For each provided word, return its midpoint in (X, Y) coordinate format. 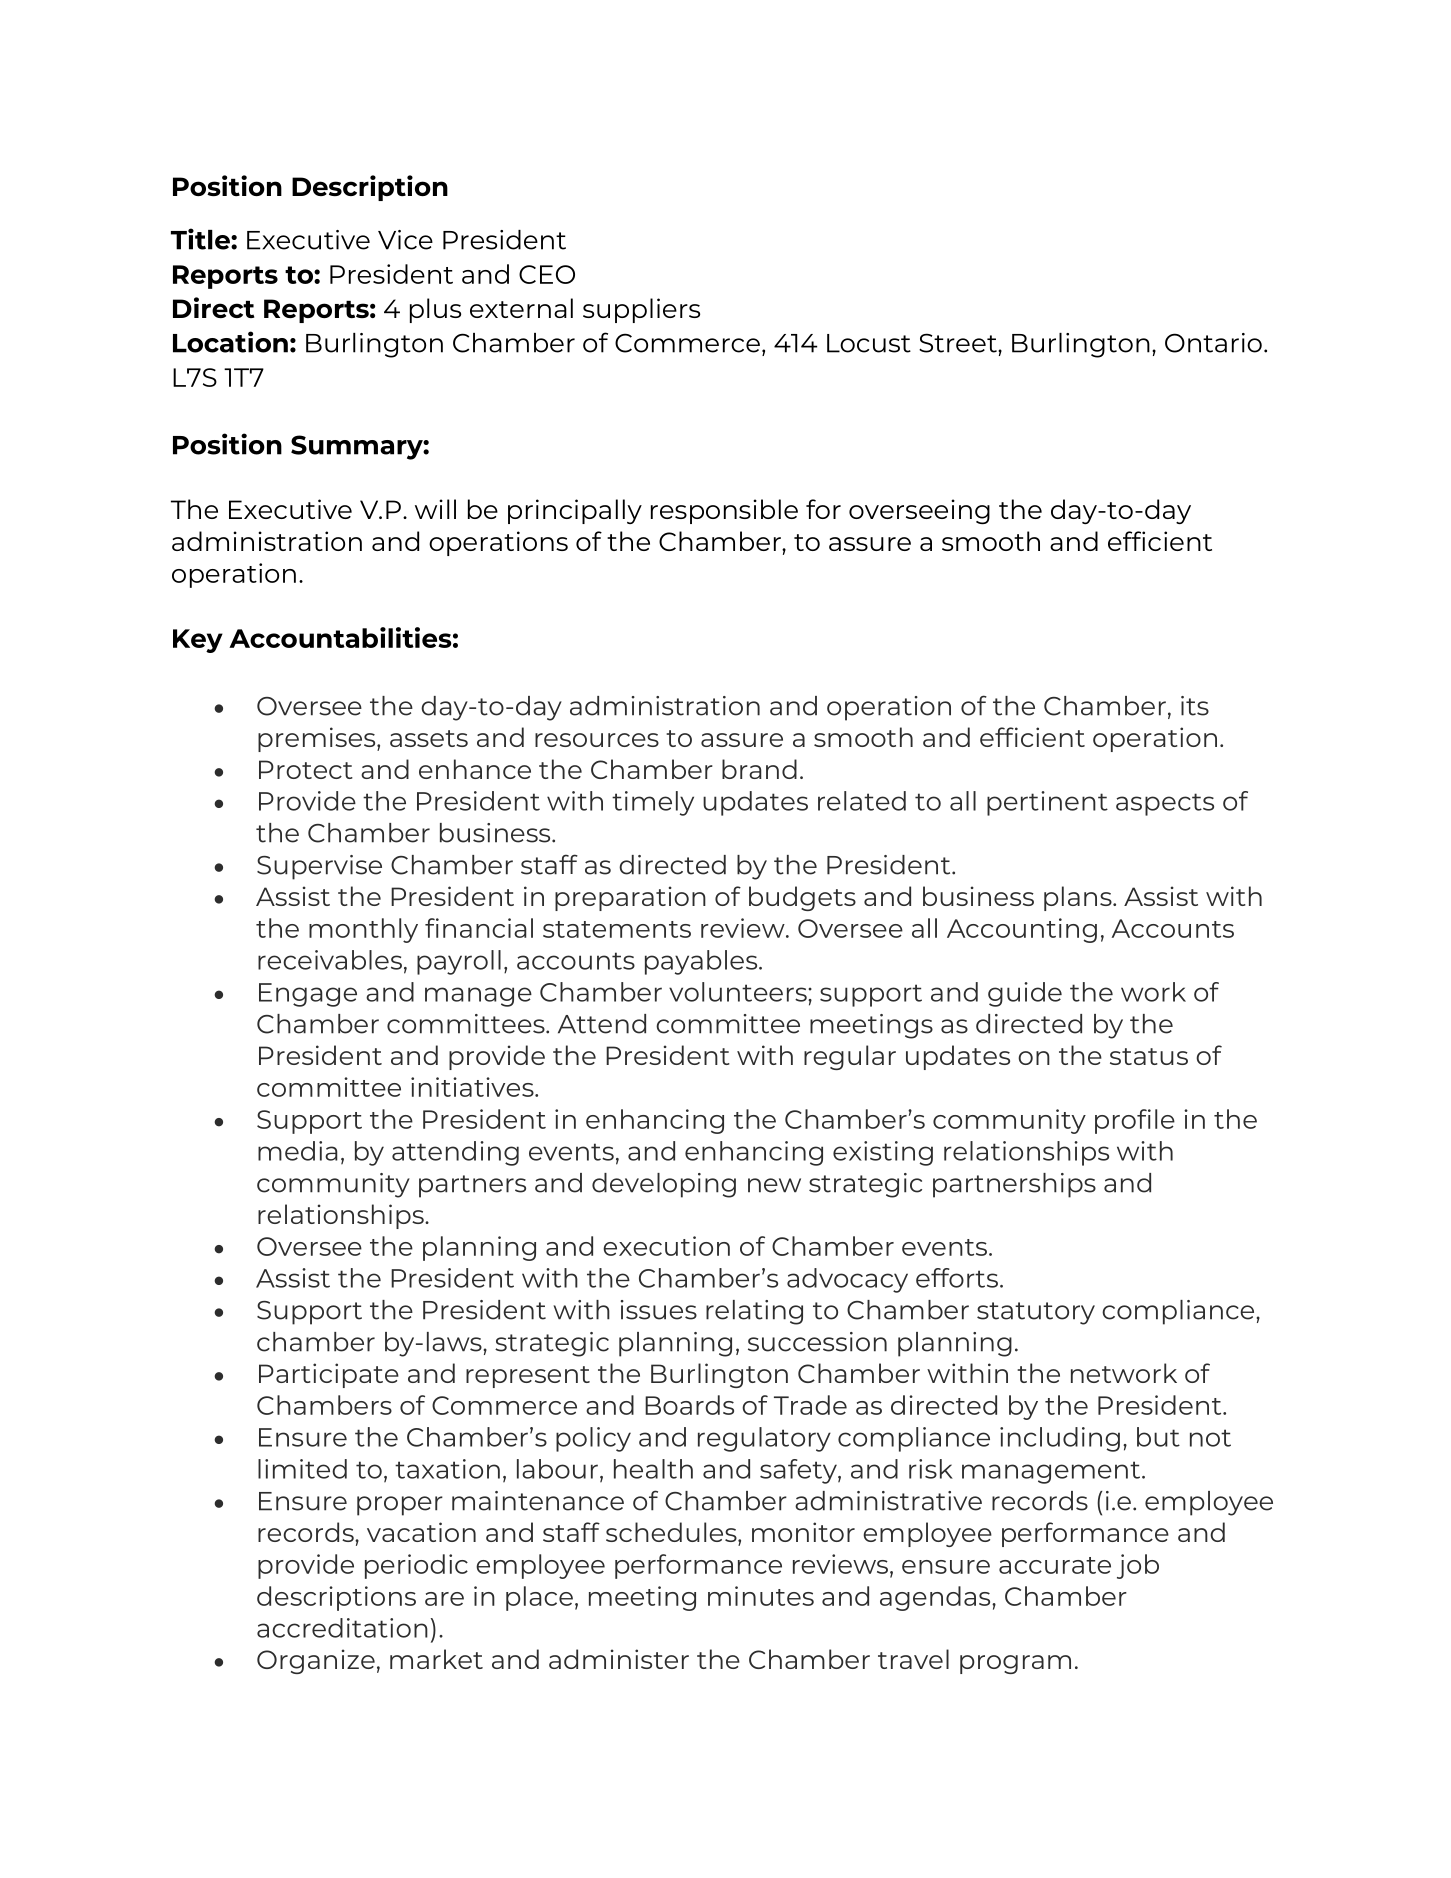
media (298, 1151)
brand (759, 769)
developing (664, 1185)
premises (318, 739)
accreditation (342, 1628)
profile (1135, 1121)
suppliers (641, 310)
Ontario (1213, 343)
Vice (405, 240)
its (1195, 706)
